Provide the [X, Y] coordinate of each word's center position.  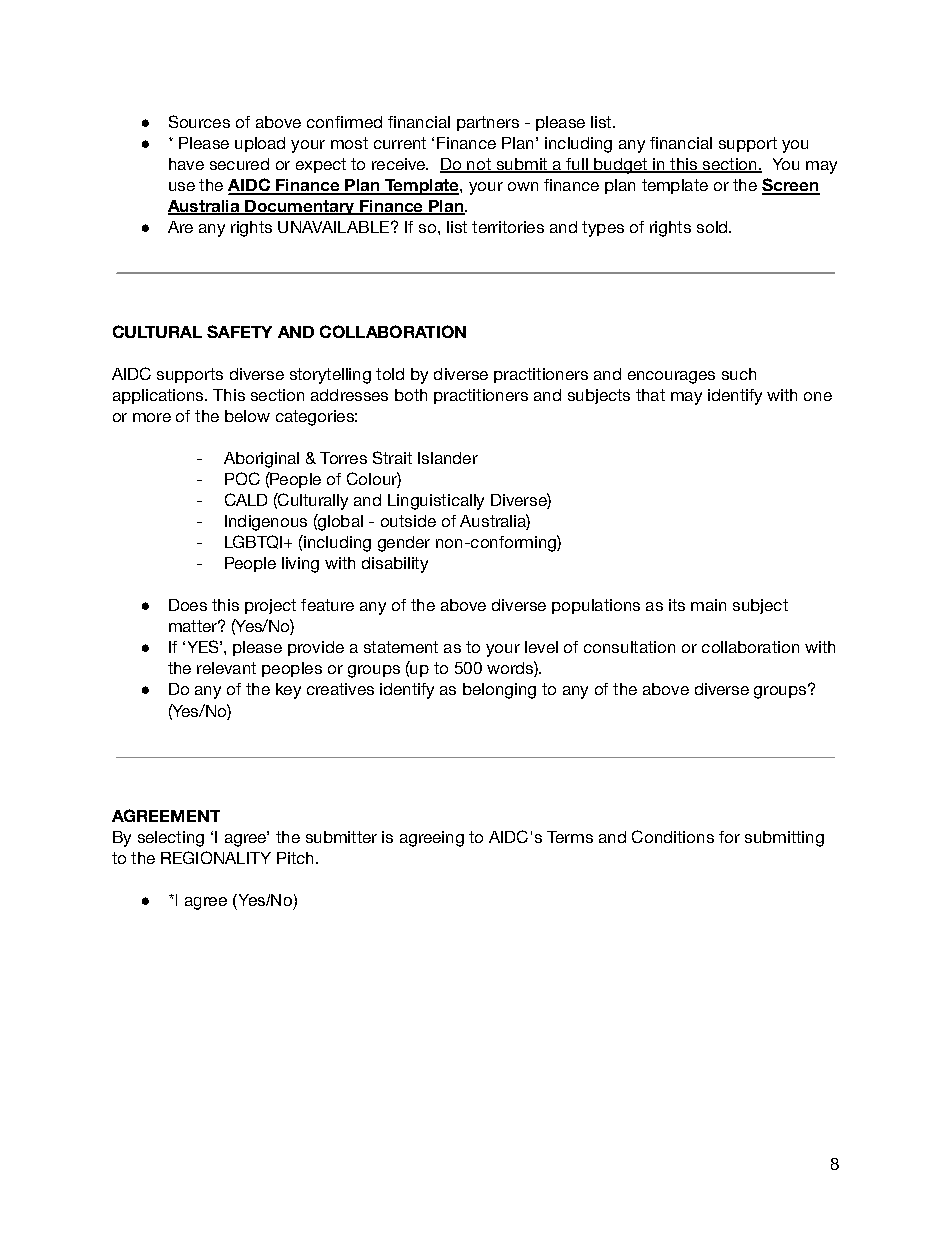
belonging [499, 691]
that [650, 395]
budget [621, 166]
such [739, 374]
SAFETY [239, 331]
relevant [226, 668]
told [390, 374]
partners [488, 123]
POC [242, 478]
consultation [629, 647]
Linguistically [436, 502]
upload [260, 144]
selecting [171, 839]
